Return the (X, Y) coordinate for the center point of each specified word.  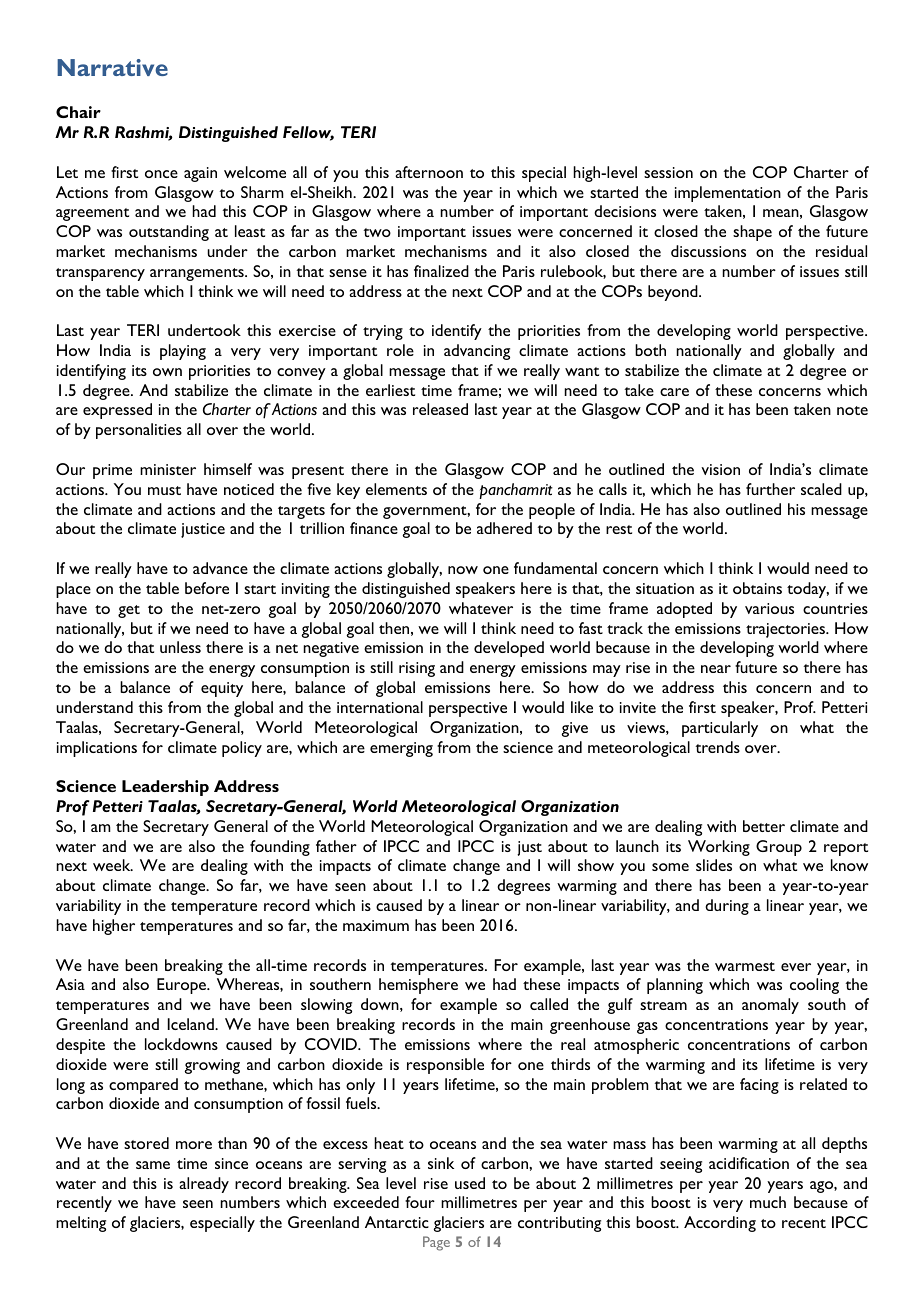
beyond (674, 293)
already (204, 1185)
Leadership (165, 788)
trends (717, 747)
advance (220, 568)
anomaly (770, 1006)
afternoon (429, 172)
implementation (728, 194)
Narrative (112, 67)
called (549, 1004)
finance (374, 528)
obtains (757, 588)
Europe (182, 986)
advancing (477, 352)
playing (183, 352)
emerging (401, 749)
